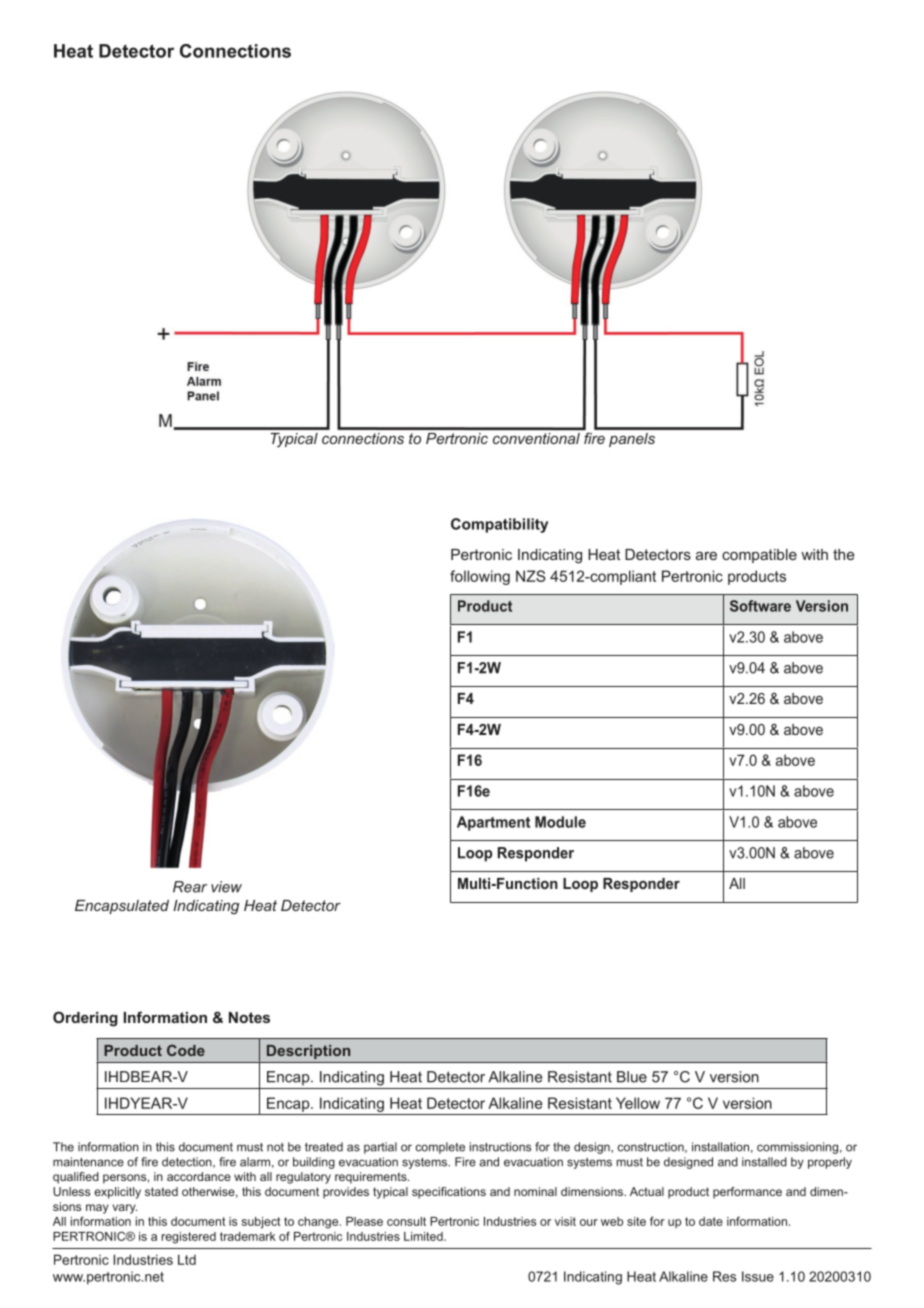  Describe the element at coordinates (560, 822) in the image. I see `Module` at that location.
